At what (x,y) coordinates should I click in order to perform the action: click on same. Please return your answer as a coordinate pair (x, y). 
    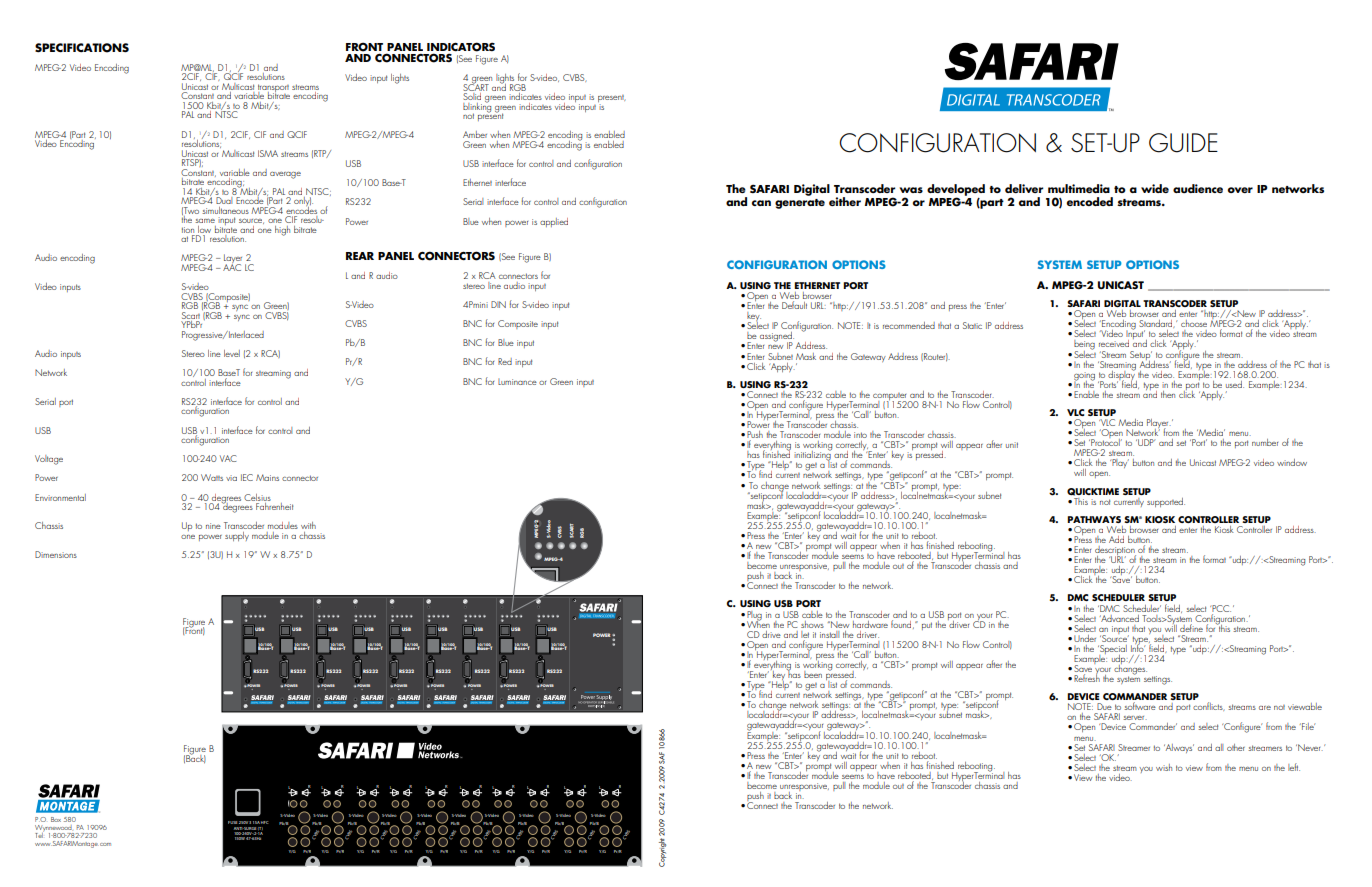
    Looking at the image, I should click on (205, 221).
